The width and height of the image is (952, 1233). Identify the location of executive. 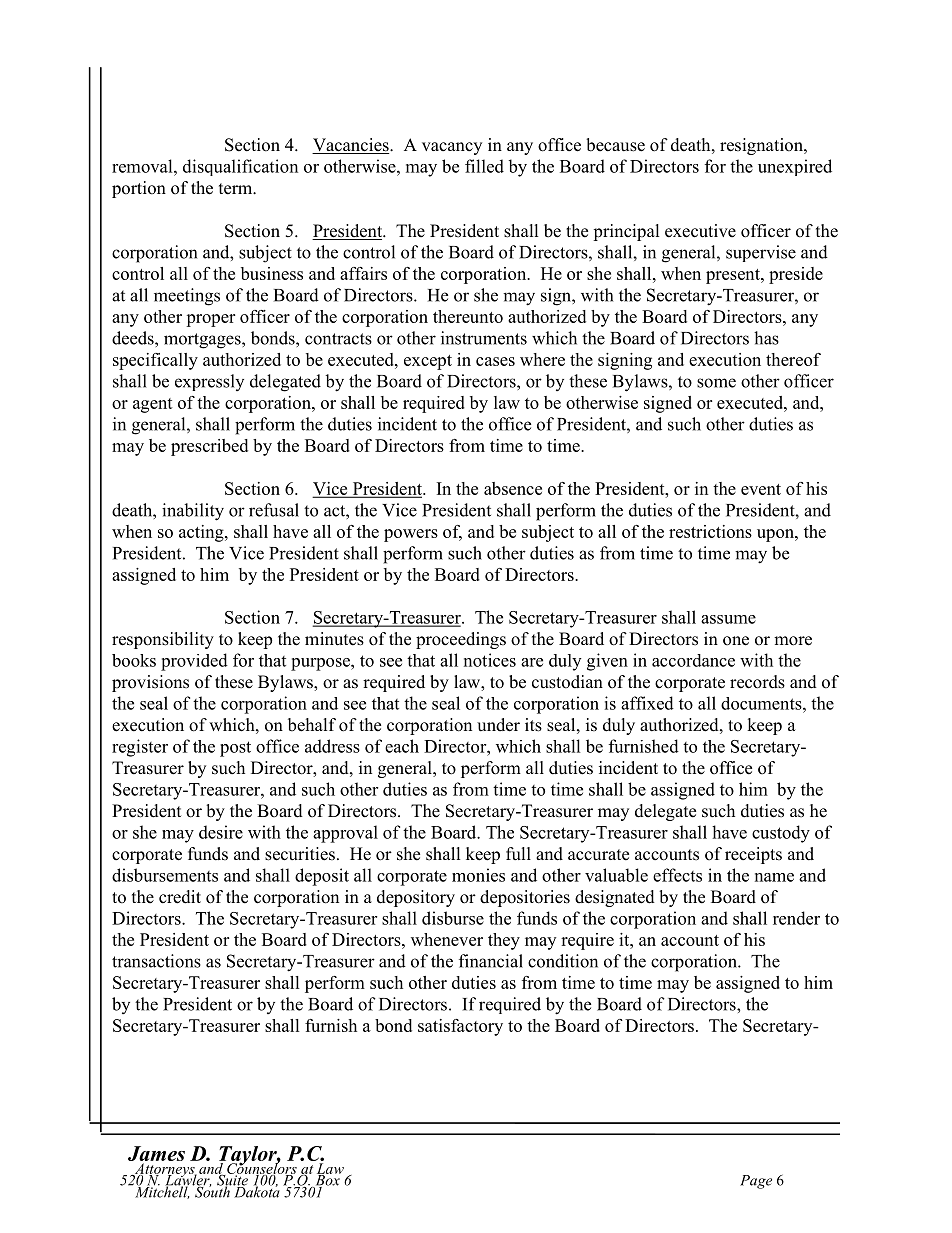
(700, 231).
